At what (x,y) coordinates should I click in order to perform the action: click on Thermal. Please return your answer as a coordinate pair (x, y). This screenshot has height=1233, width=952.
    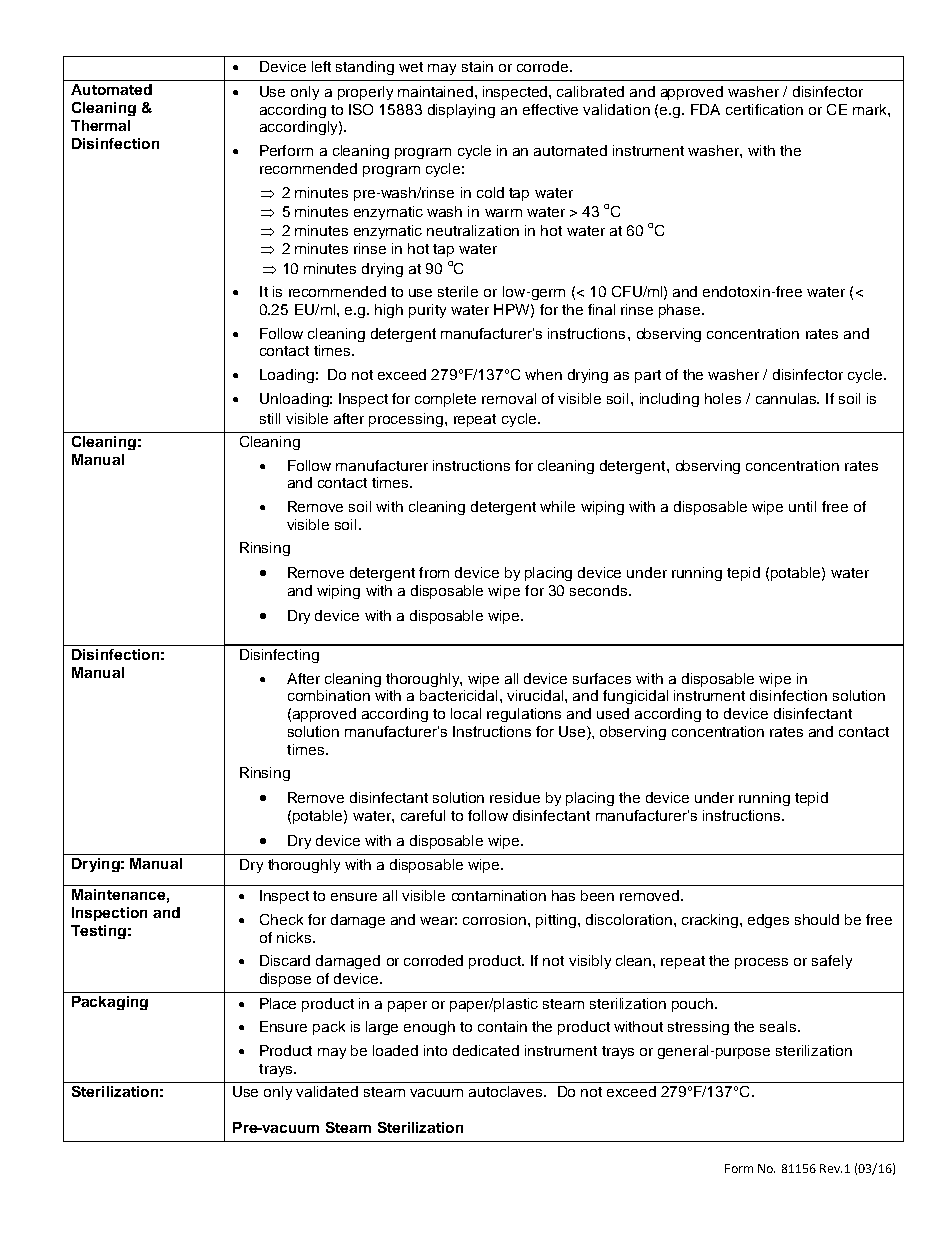
    Looking at the image, I should click on (100, 125).
